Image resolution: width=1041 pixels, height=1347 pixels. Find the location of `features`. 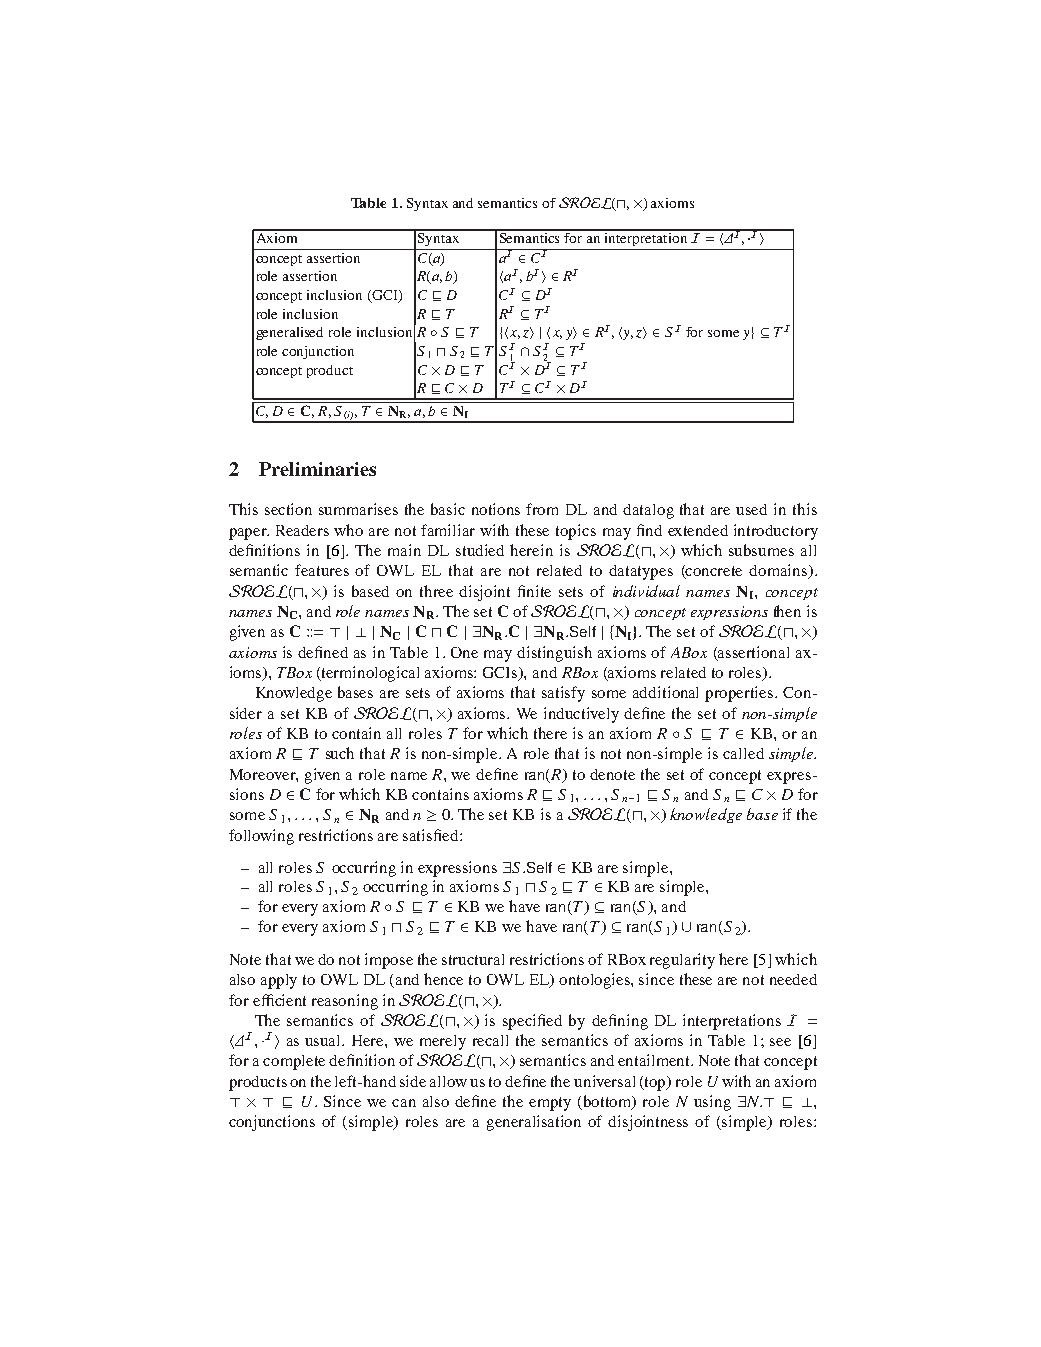

features is located at coordinates (322, 570).
